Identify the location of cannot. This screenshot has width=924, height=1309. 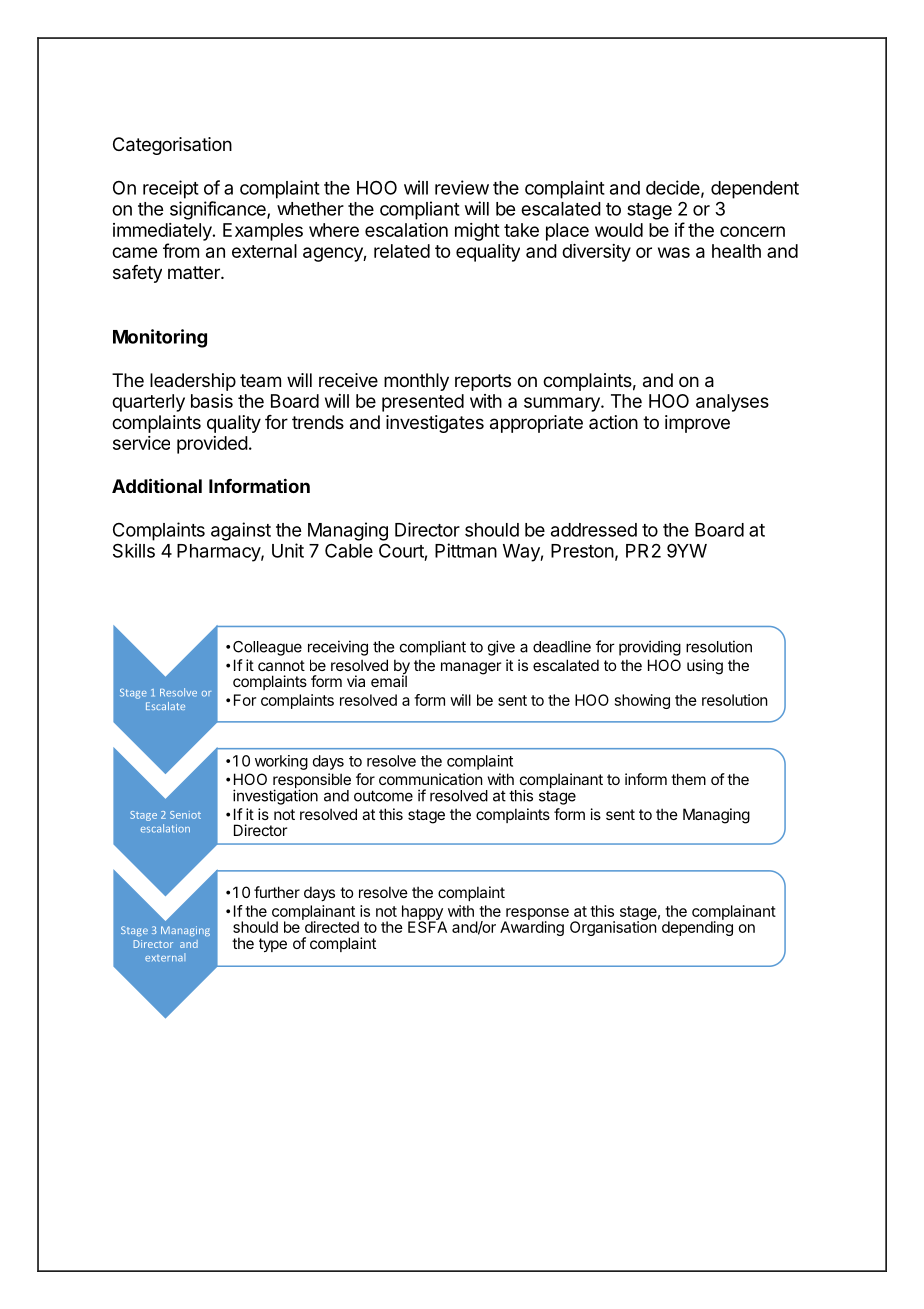
(281, 665).
